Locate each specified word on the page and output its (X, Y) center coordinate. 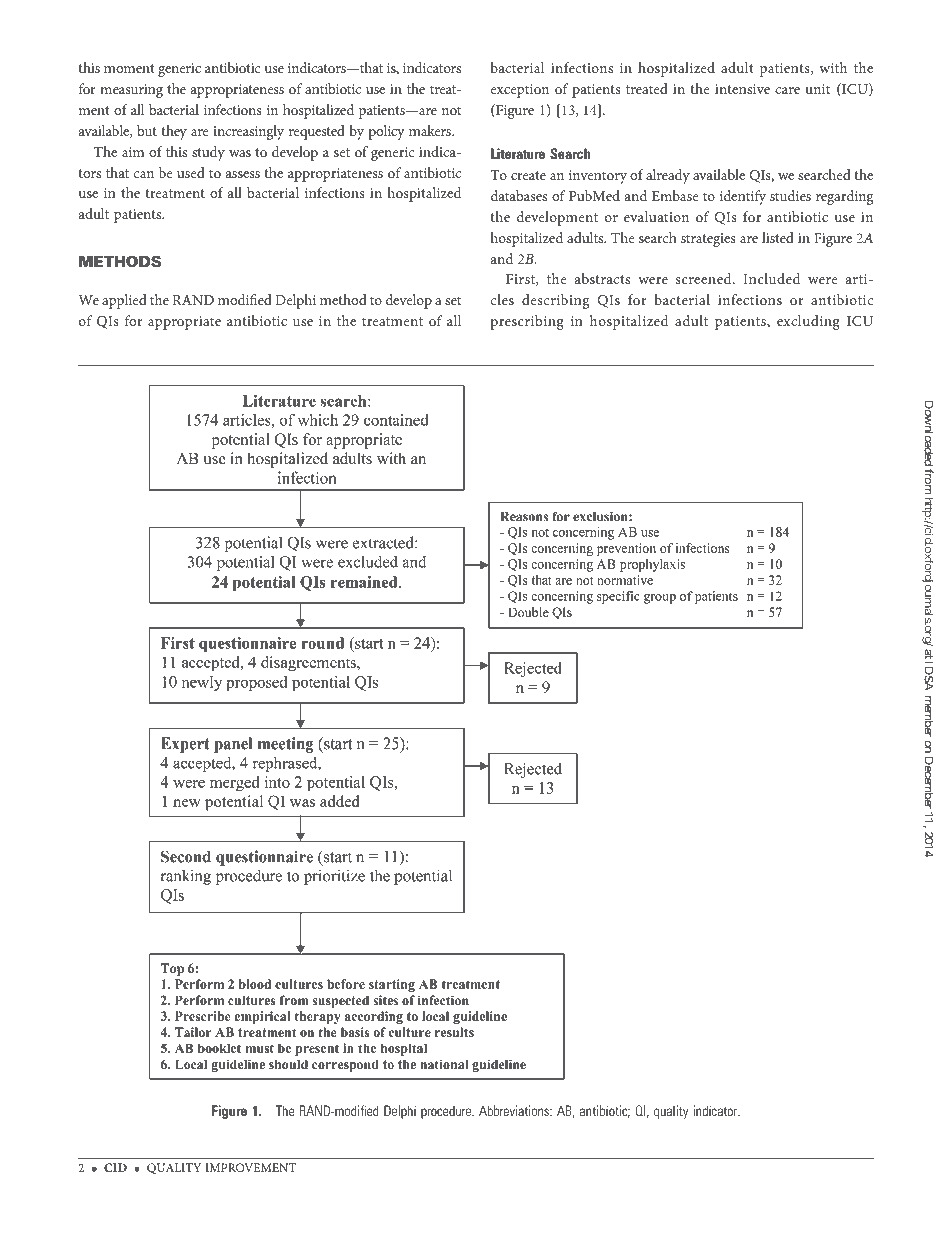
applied (124, 301)
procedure (447, 1112)
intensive (742, 89)
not (451, 110)
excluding (808, 322)
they (174, 132)
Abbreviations (515, 1110)
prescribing (527, 322)
